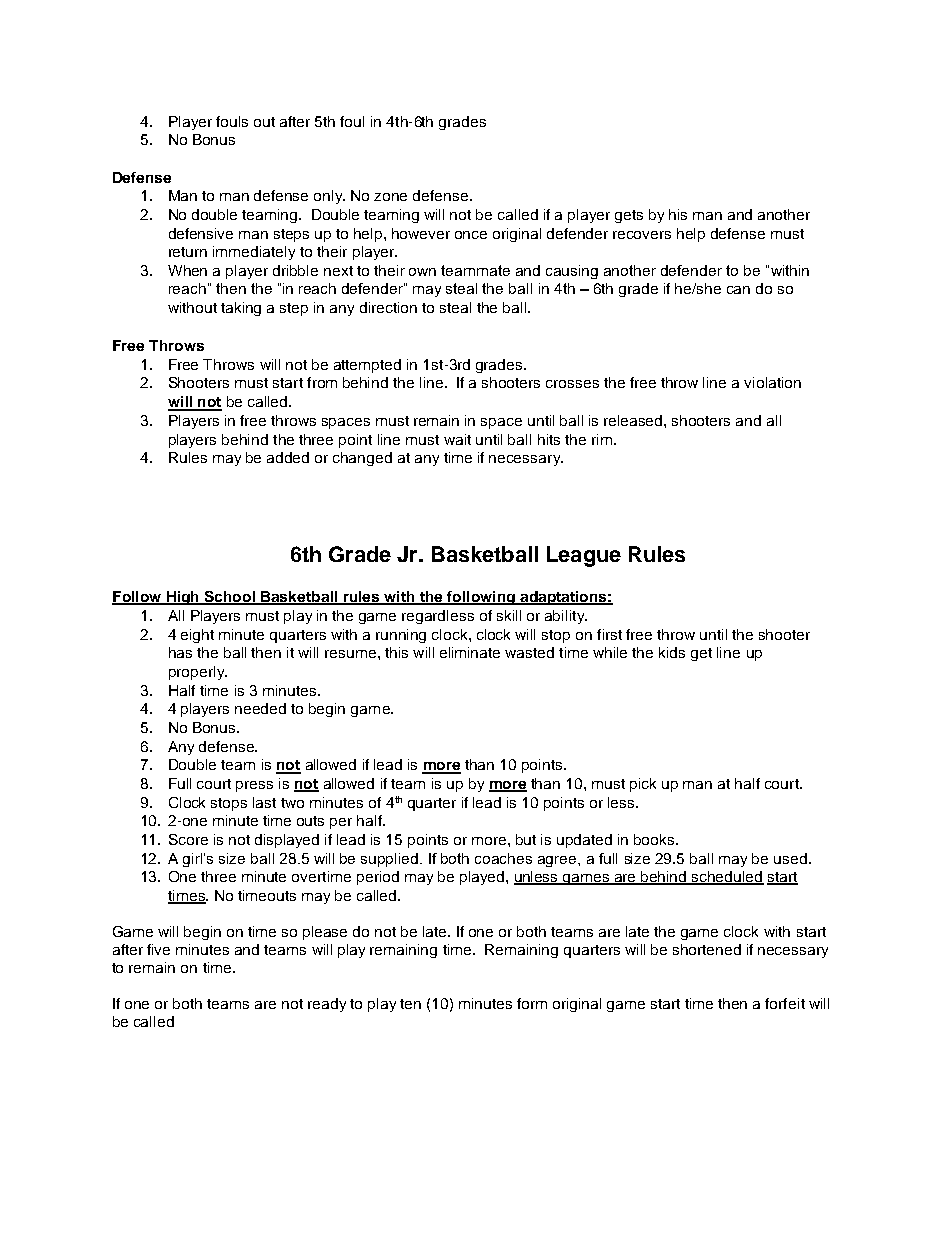 The width and height of the image is (952, 1233). Describe the element at coordinates (471, 235) in the image. I see `once` at that location.
